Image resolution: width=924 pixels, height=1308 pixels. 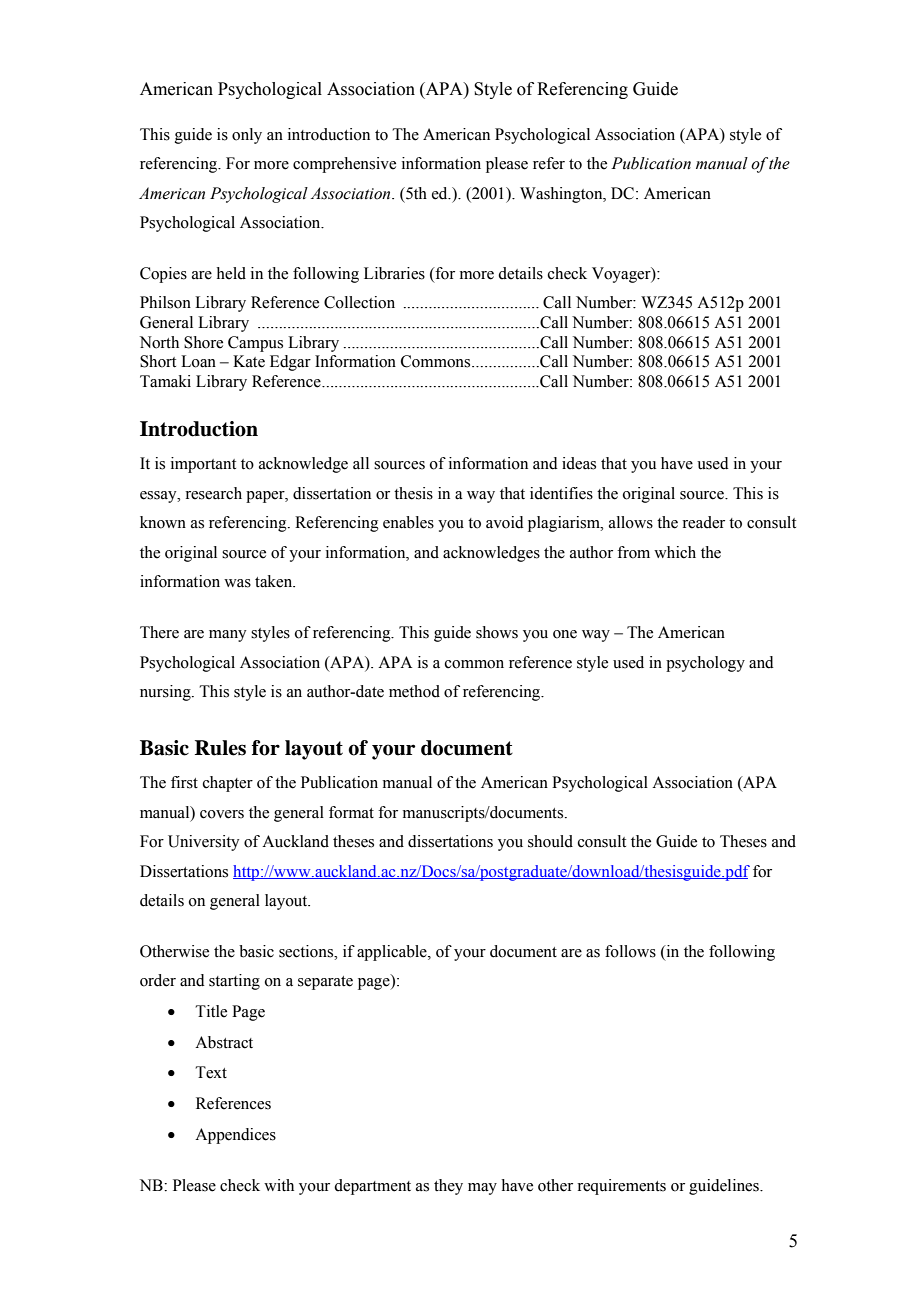 What do you see at coordinates (414, 691) in the document?
I see `method` at bounding box center [414, 691].
